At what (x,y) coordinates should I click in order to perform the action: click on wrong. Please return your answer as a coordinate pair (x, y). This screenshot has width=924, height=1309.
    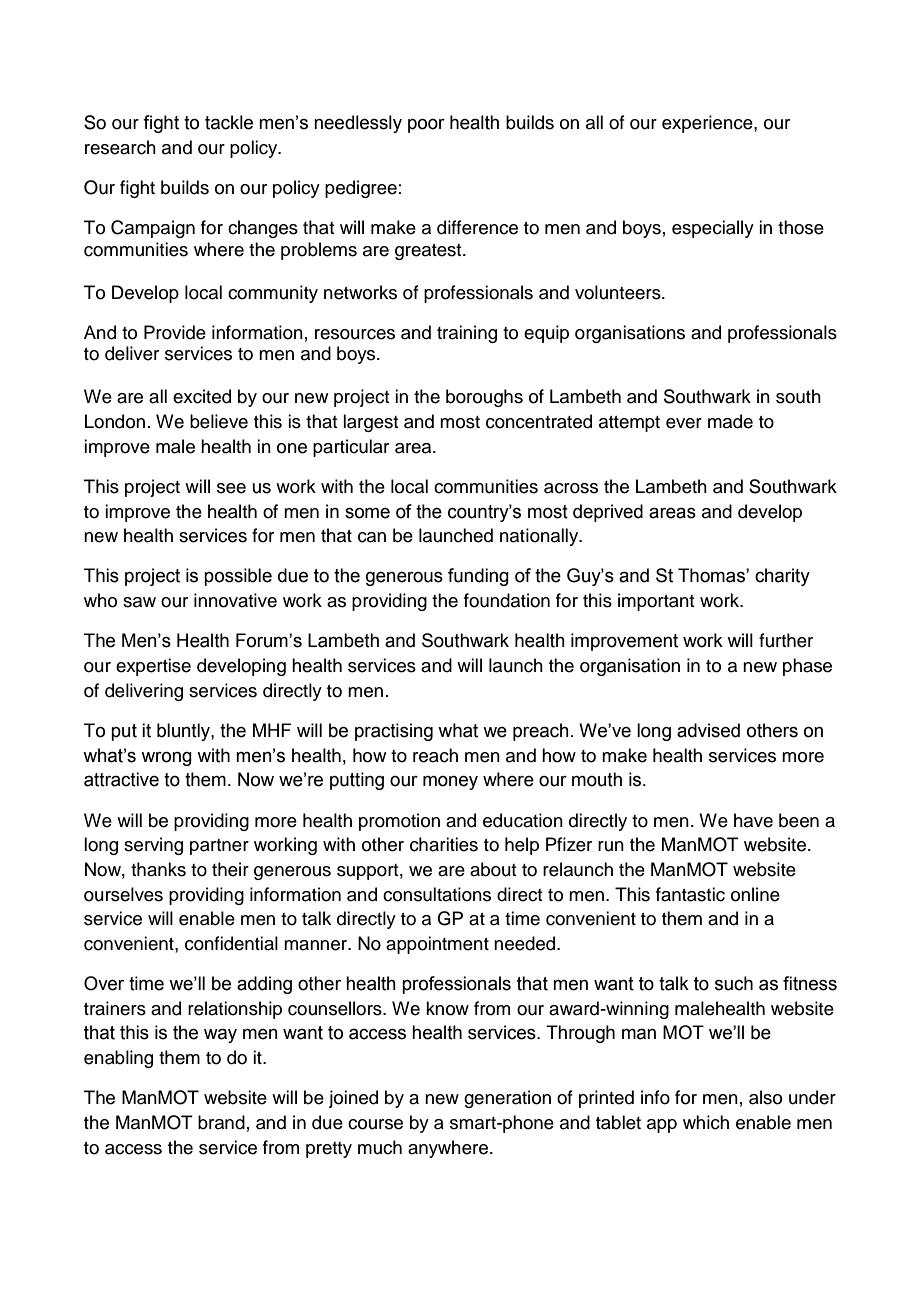
    Looking at the image, I should click on (166, 758).
